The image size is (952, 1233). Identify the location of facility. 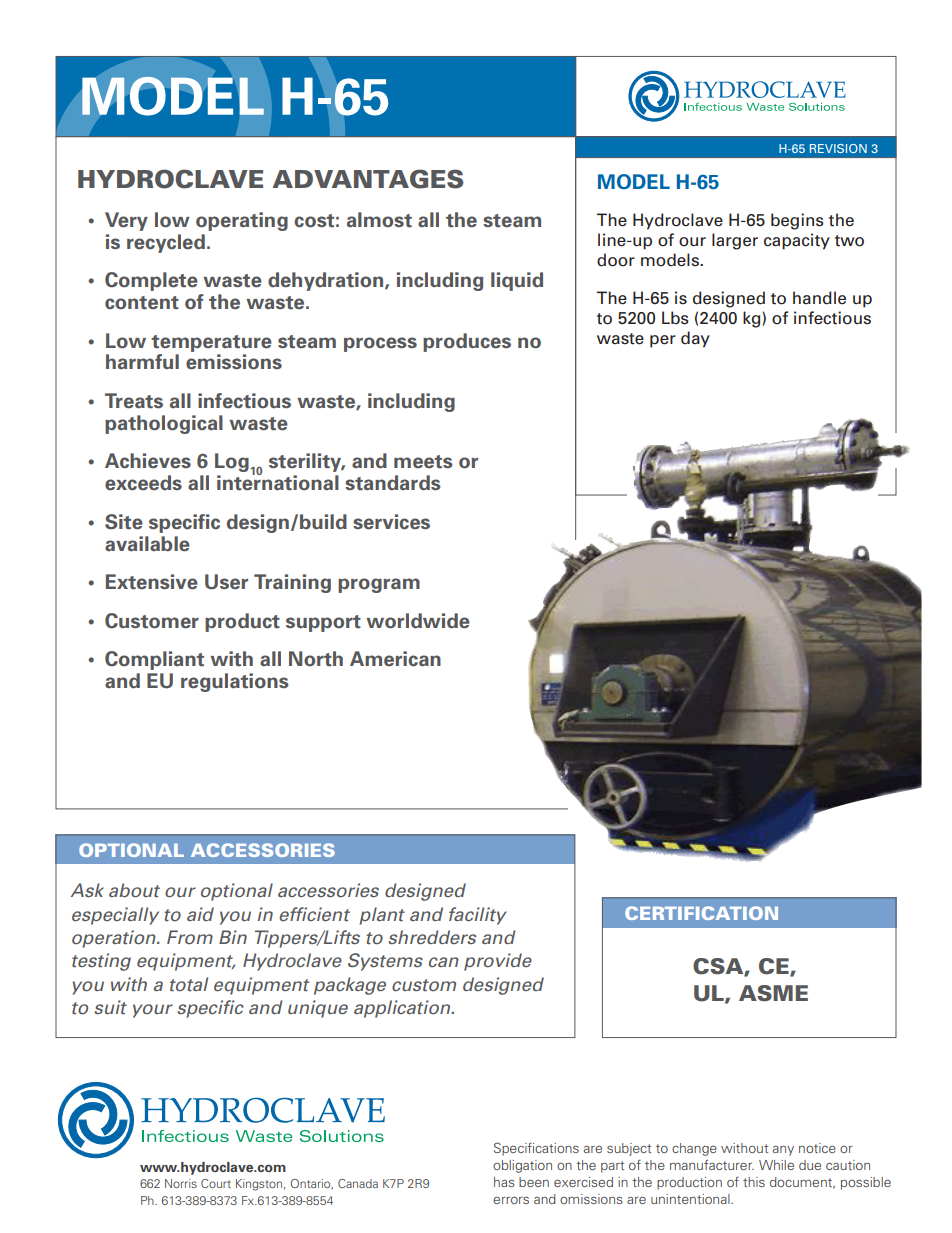
(478, 916).
